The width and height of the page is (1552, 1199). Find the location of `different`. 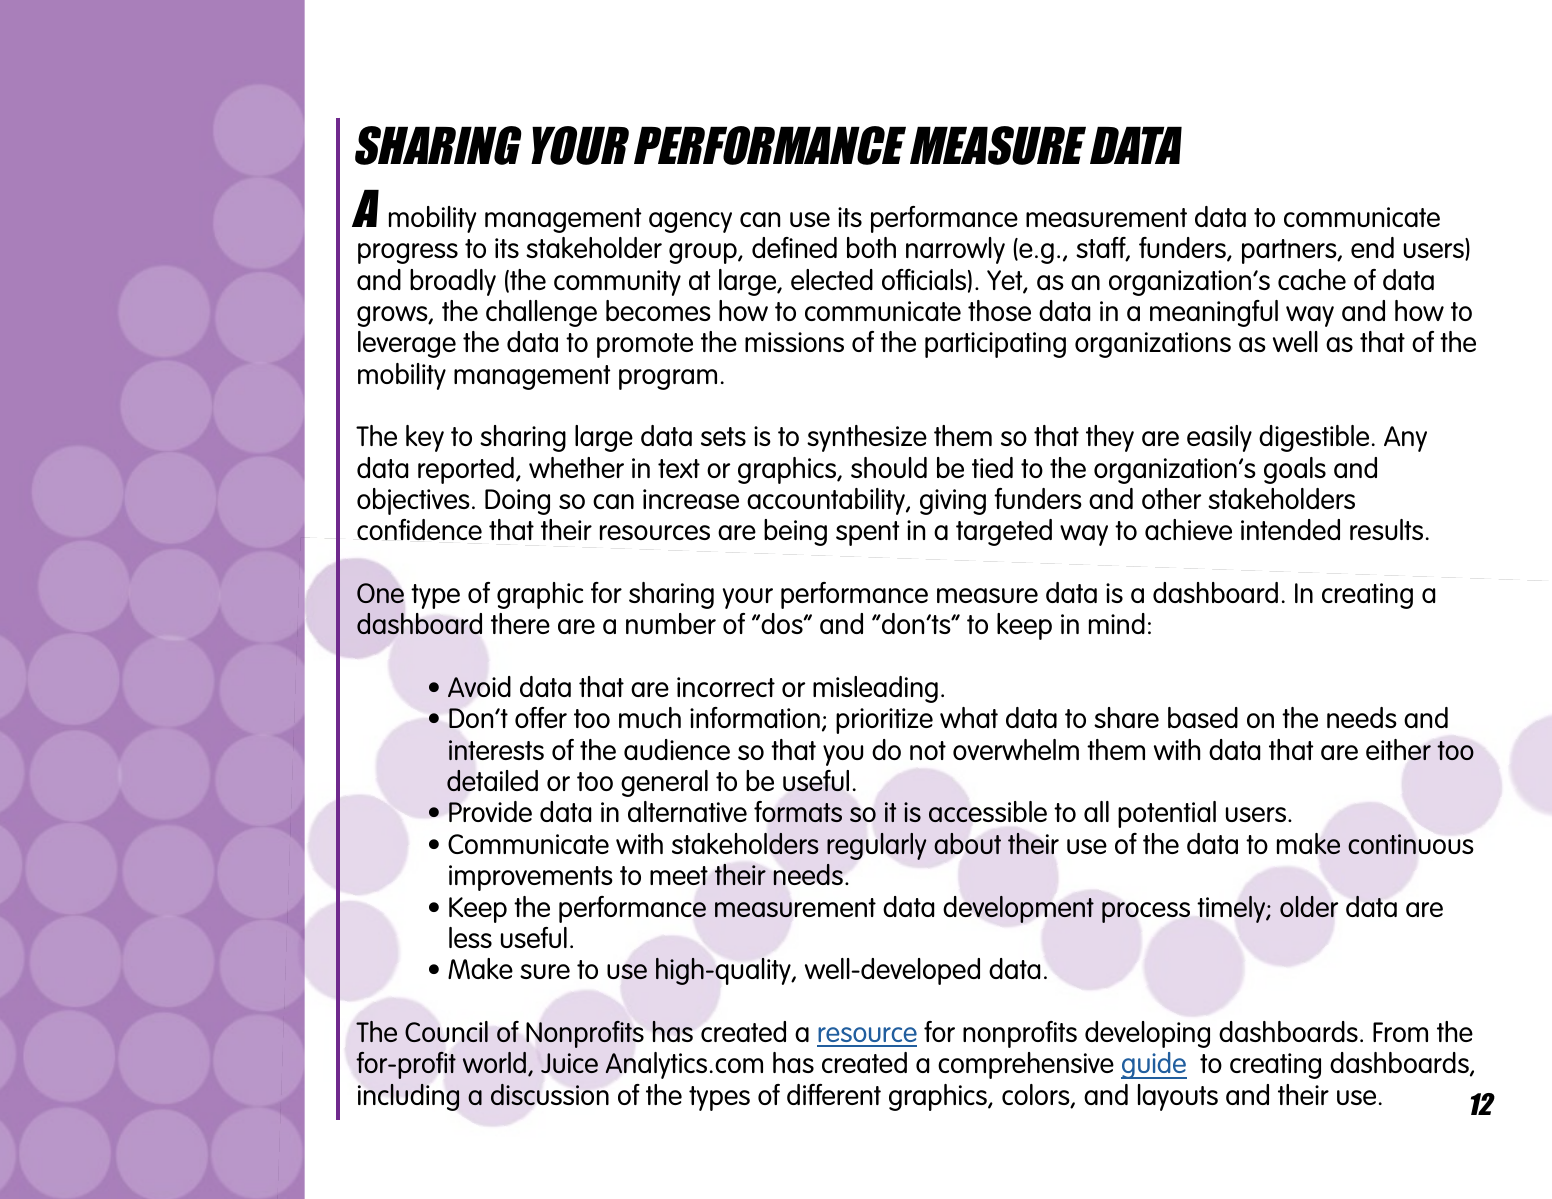

different is located at coordinates (834, 1094).
